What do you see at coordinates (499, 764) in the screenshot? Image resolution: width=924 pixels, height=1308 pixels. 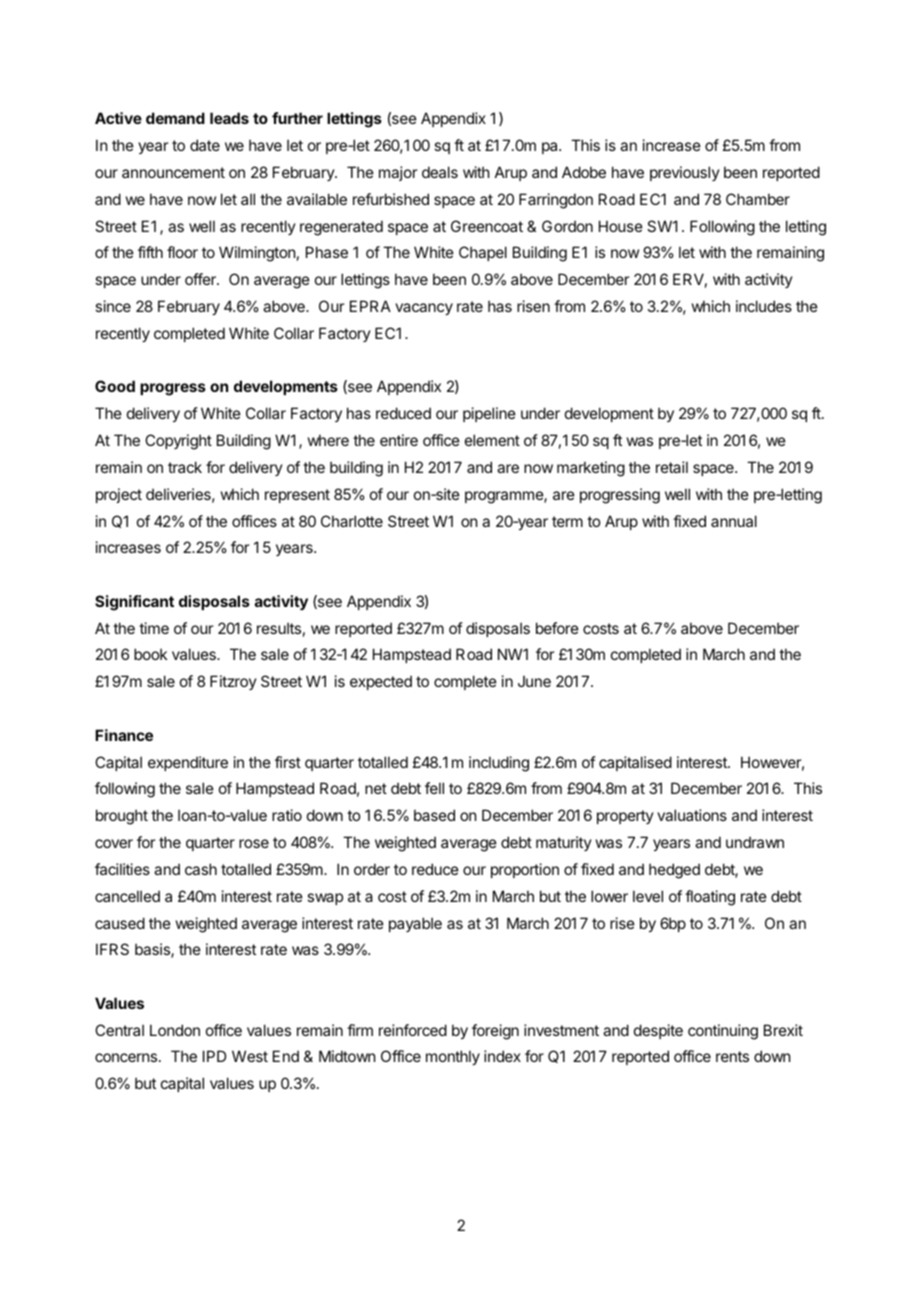 I see `including` at bounding box center [499, 764].
